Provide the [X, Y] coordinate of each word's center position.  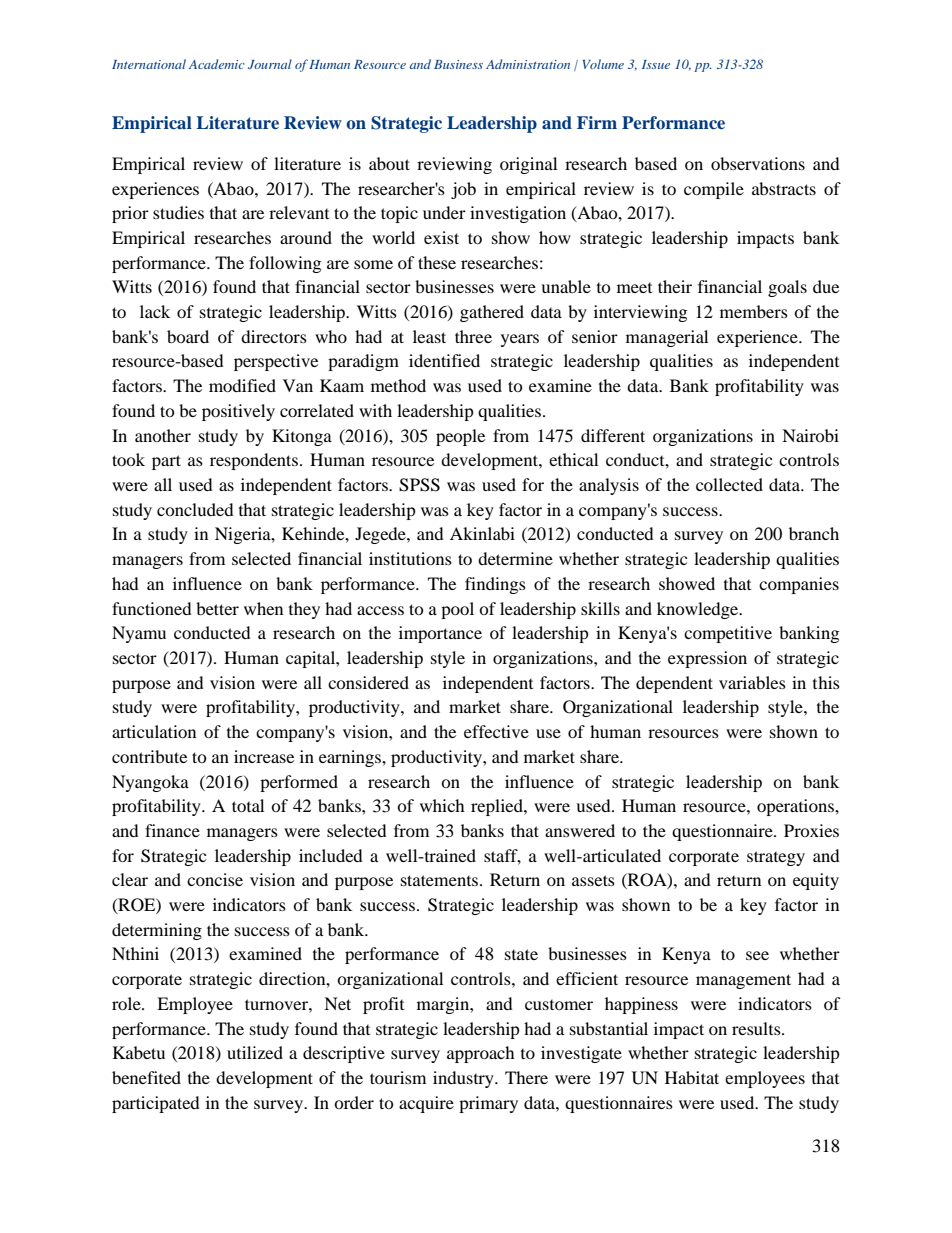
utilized [255, 1052]
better [217, 608]
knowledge [699, 610]
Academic [216, 64]
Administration [528, 64]
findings [495, 585]
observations [758, 163]
